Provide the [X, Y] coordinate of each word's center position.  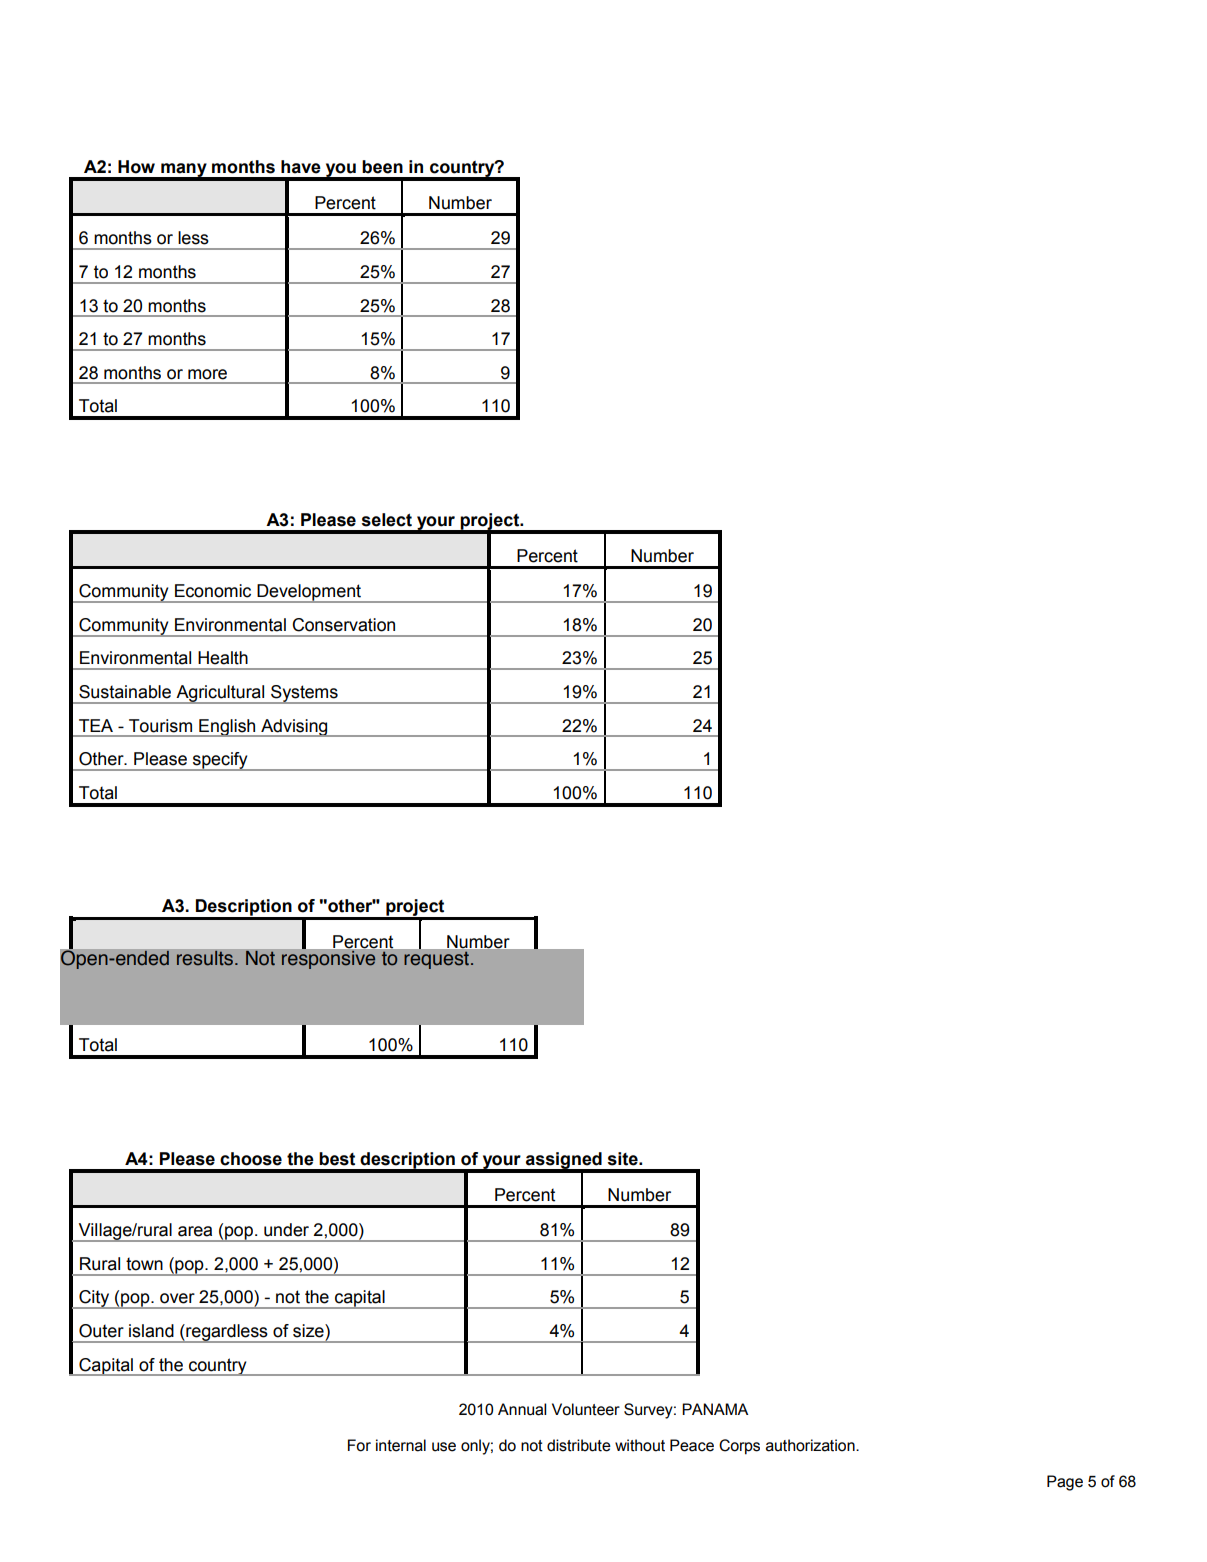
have [301, 167]
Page [1065, 1483]
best [337, 1159]
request [436, 960]
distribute [579, 1445]
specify [220, 761]
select [387, 520]
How [136, 167]
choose [251, 1159]
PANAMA [715, 1409]
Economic [213, 591]
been [382, 167]
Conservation [343, 625]
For [359, 1445]
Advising [294, 728]
